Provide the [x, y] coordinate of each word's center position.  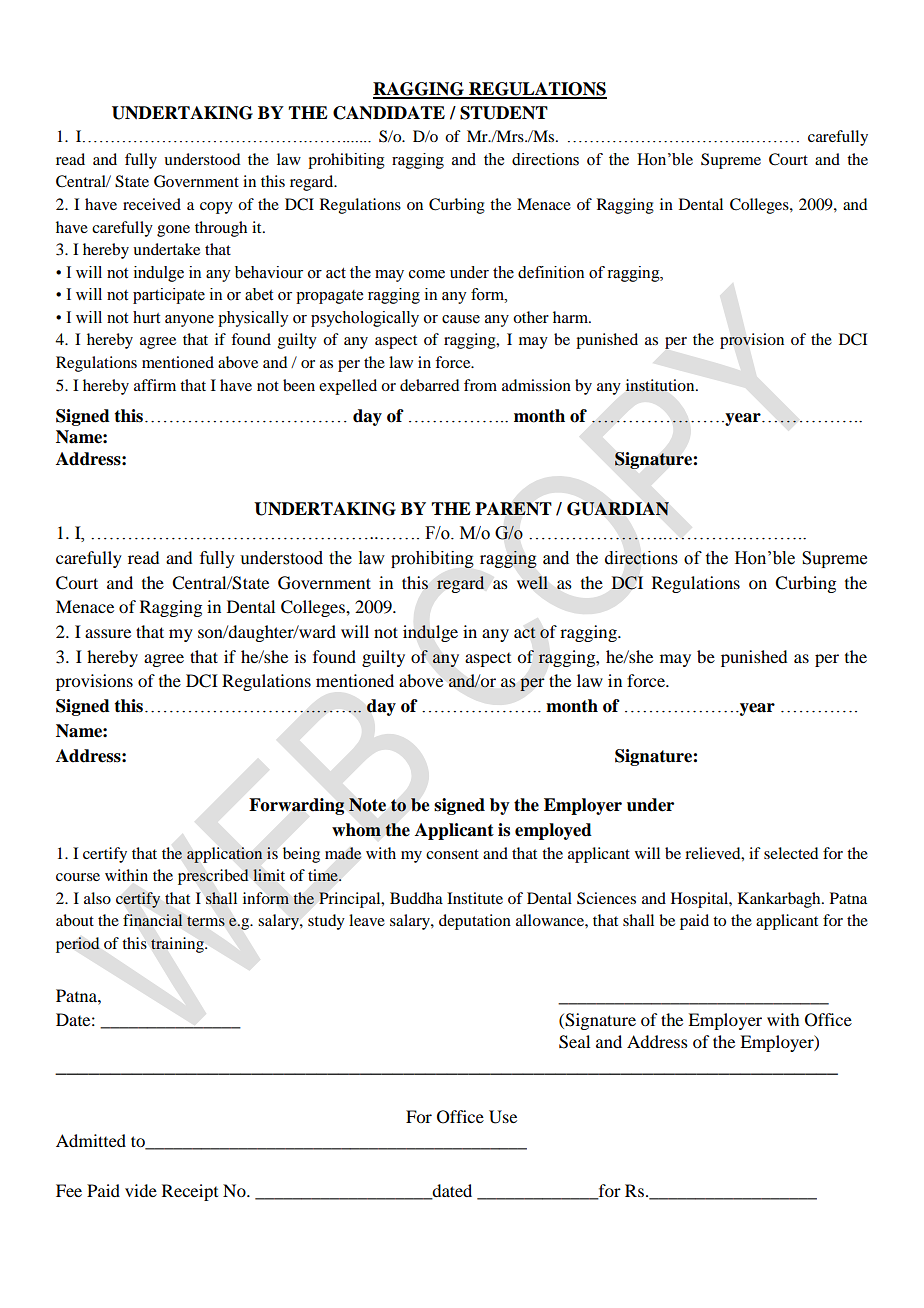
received [152, 204]
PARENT [513, 509]
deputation [475, 922]
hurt [146, 317]
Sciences [606, 898]
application [225, 855]
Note [367, 805]
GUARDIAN [618, 509]
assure [108, 633]
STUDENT [504, 113]
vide [141, 1190]
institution [661, 385]
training [178, 945]
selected [791, 853]
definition [551, 272]
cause [461, 319]
